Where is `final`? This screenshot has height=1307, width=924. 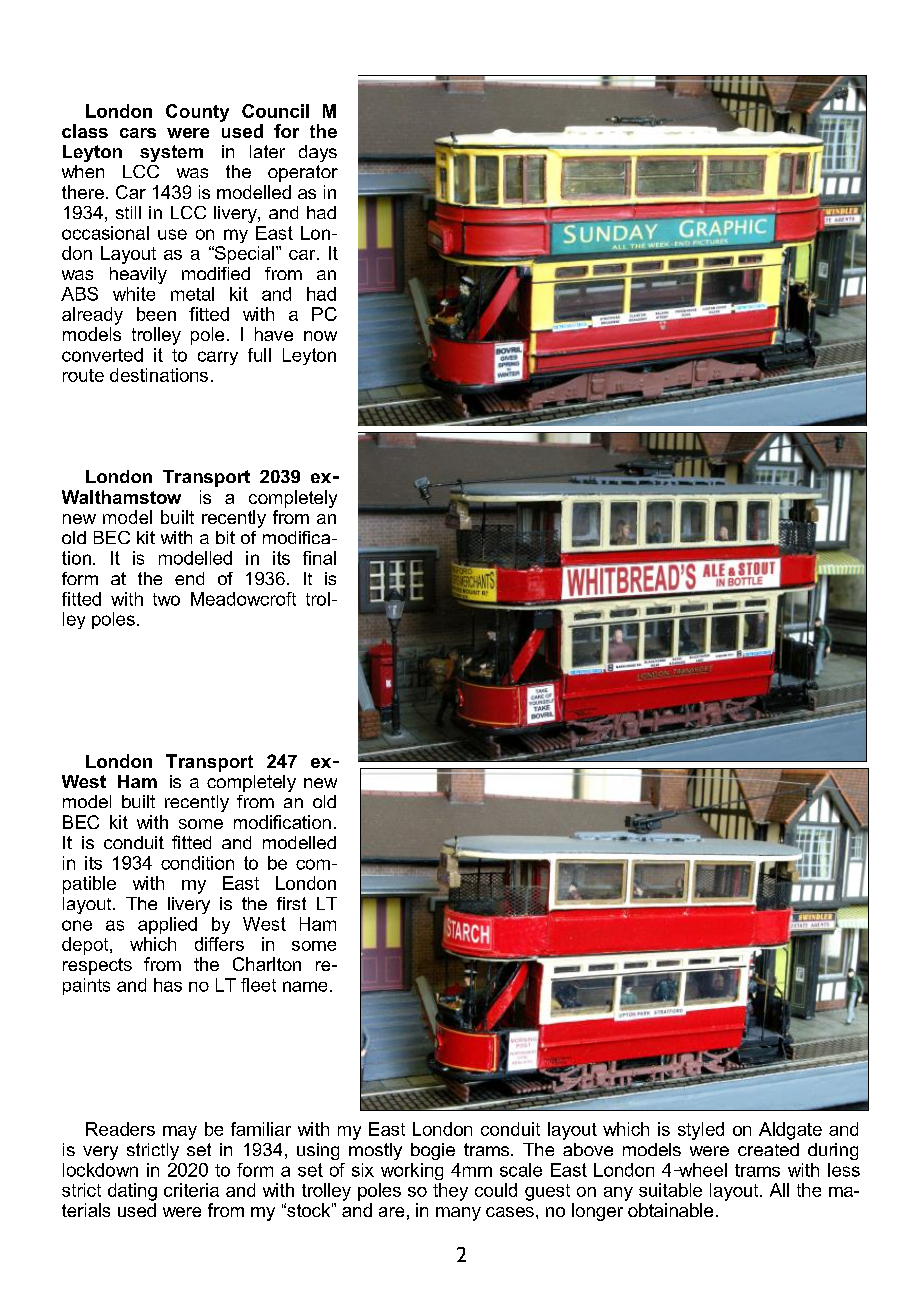
final is located at coordinates (319, 558).
